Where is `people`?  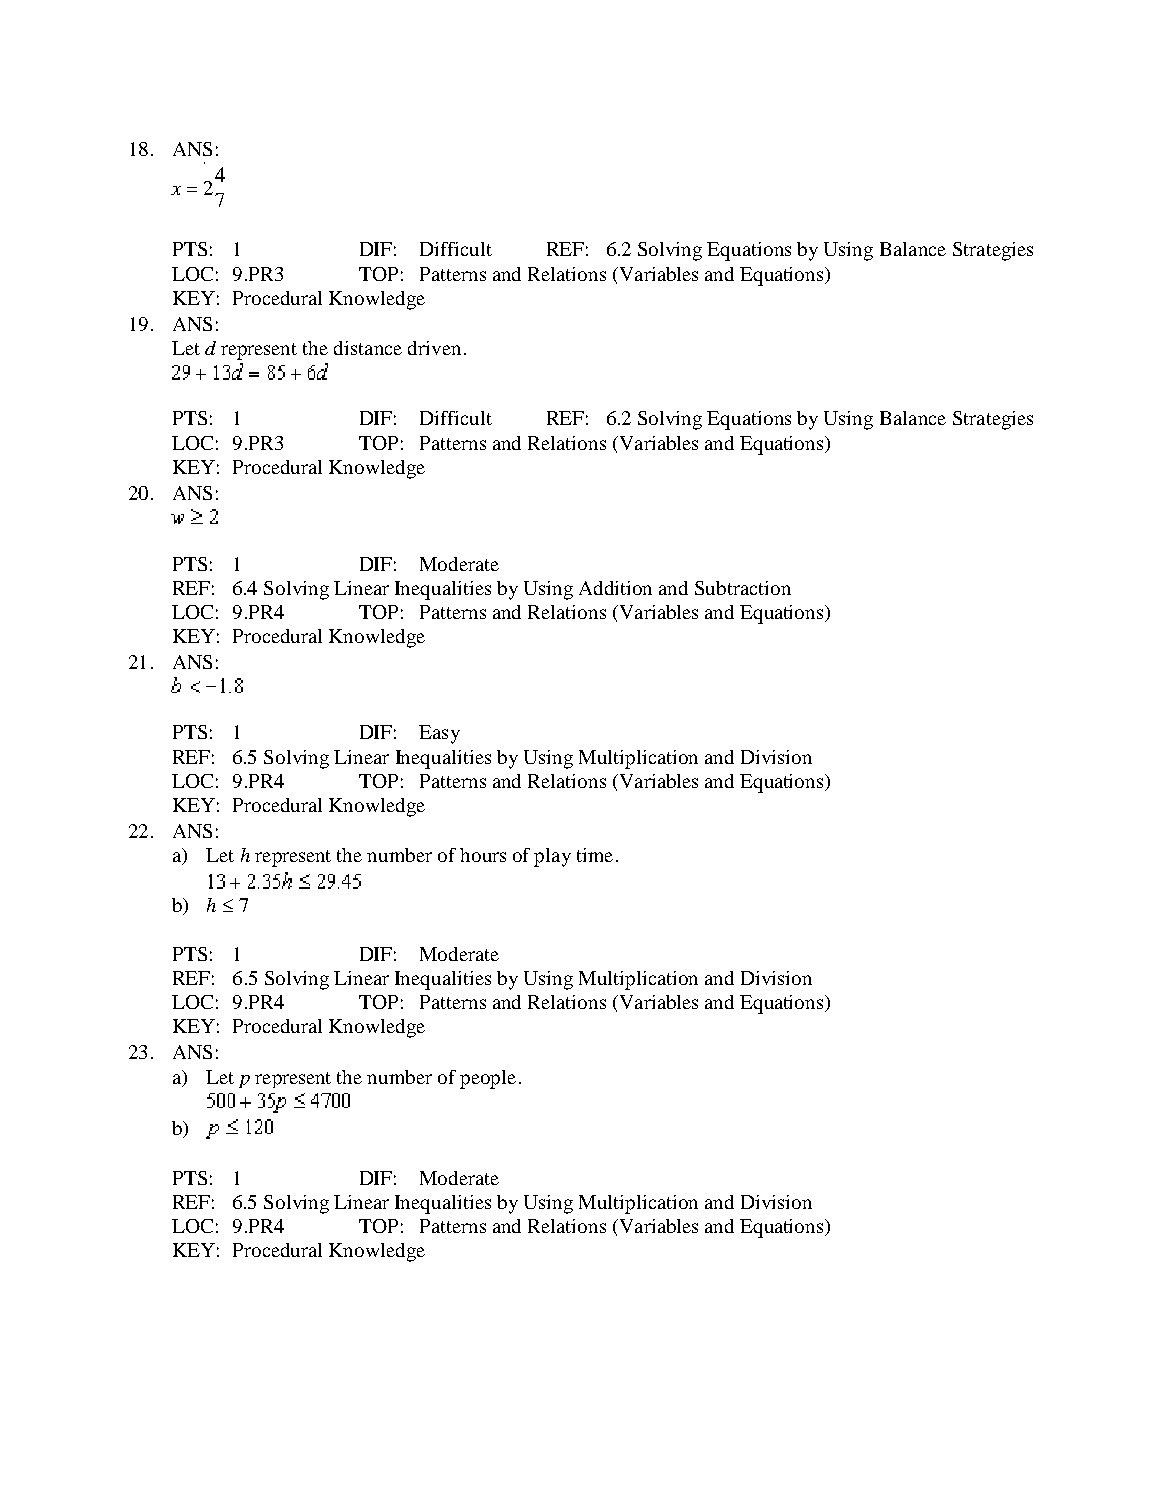
people is located at coordinates (488, 1079).
